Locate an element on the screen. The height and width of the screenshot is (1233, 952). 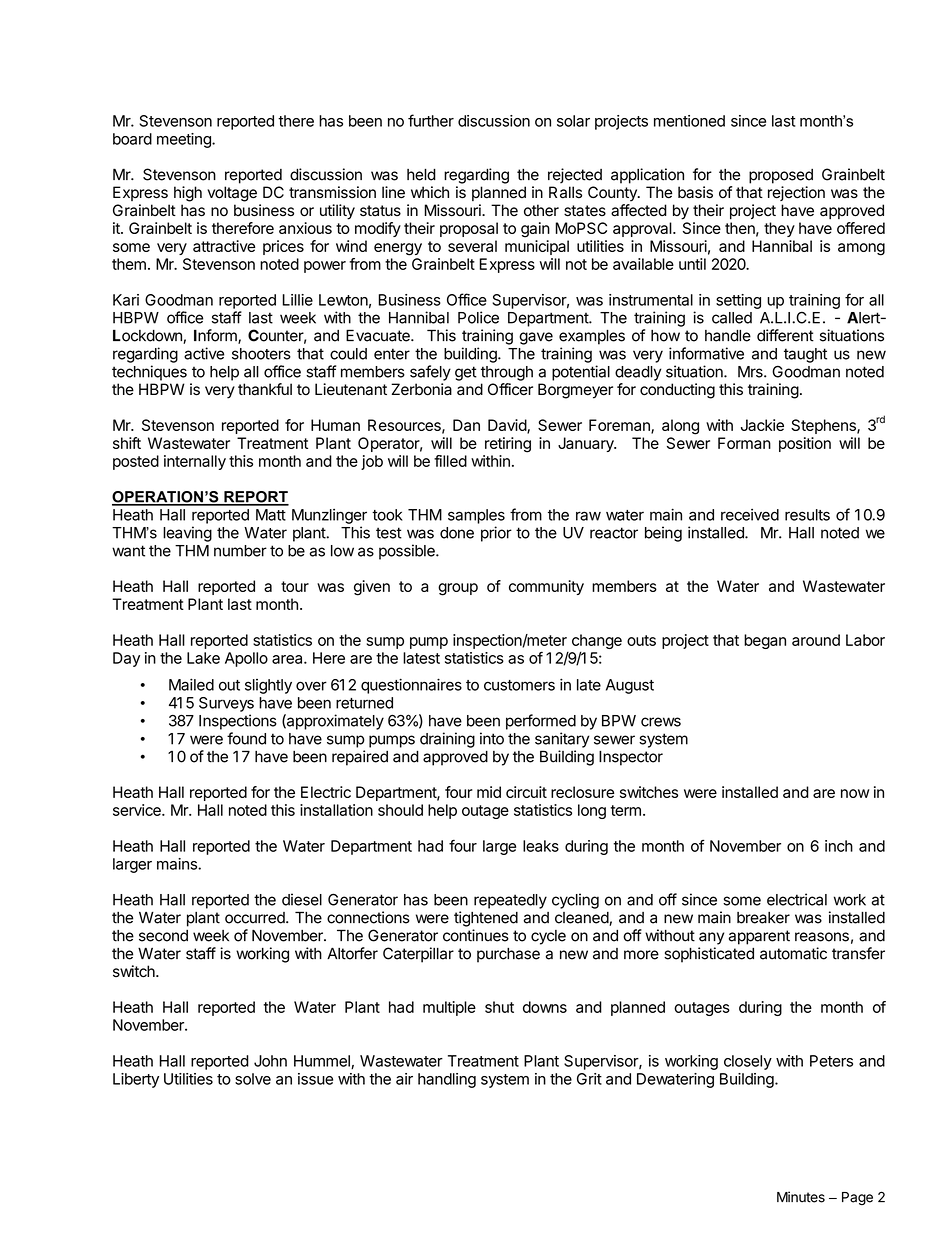
proposed is located at coordinates (781, 176).
